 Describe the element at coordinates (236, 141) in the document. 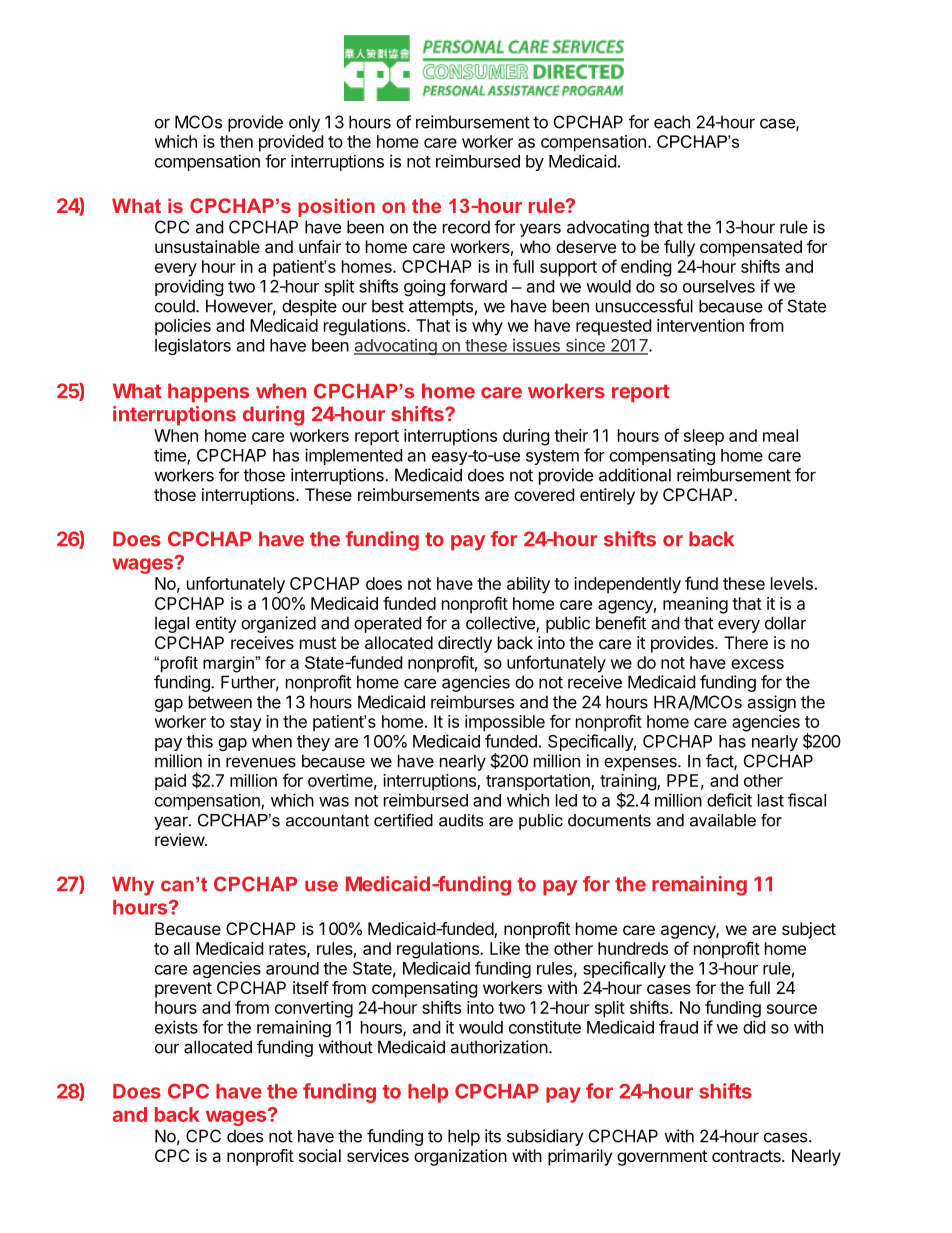

I see `then` at that location.
